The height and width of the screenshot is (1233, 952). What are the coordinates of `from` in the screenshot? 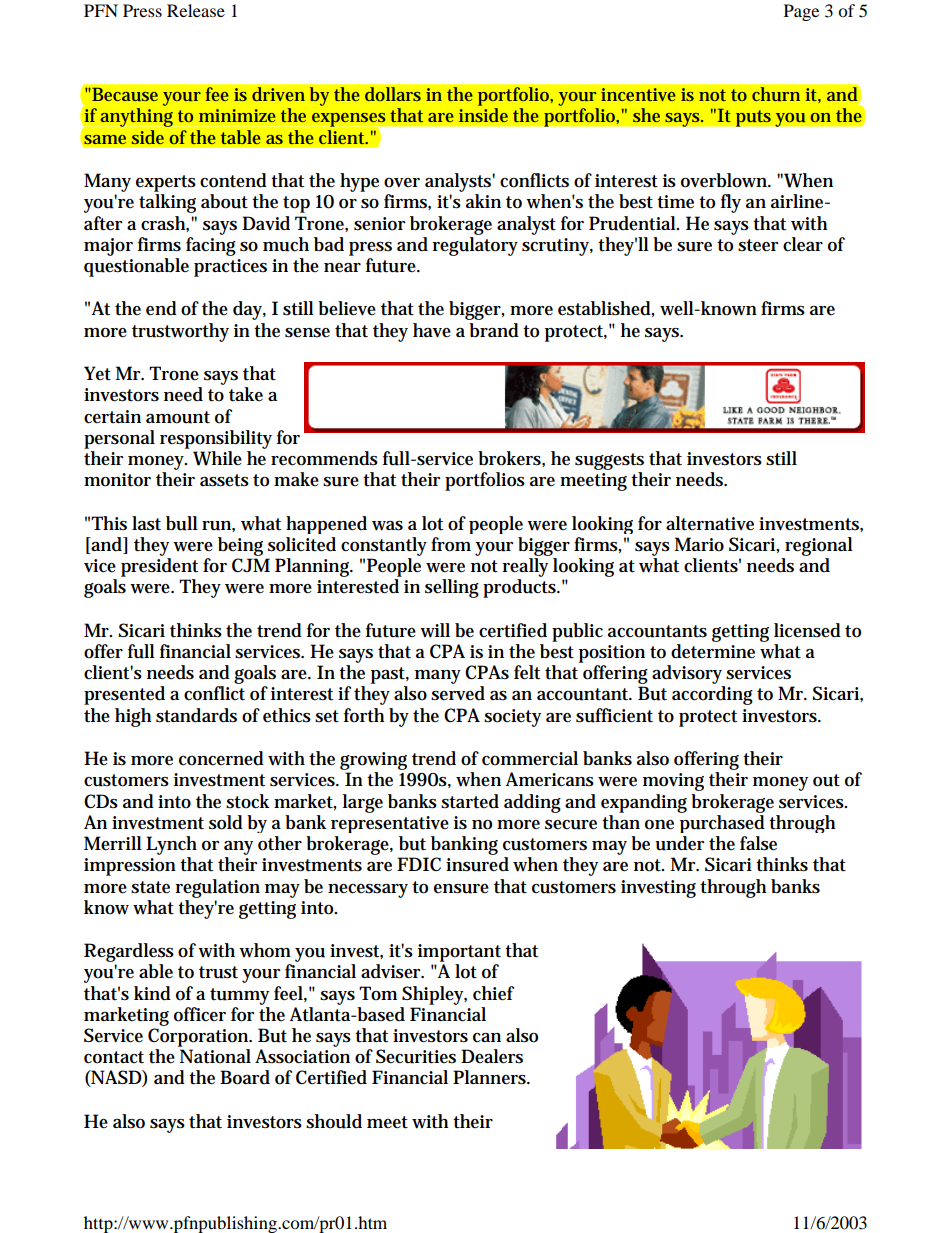 It's located at (451, 544).
